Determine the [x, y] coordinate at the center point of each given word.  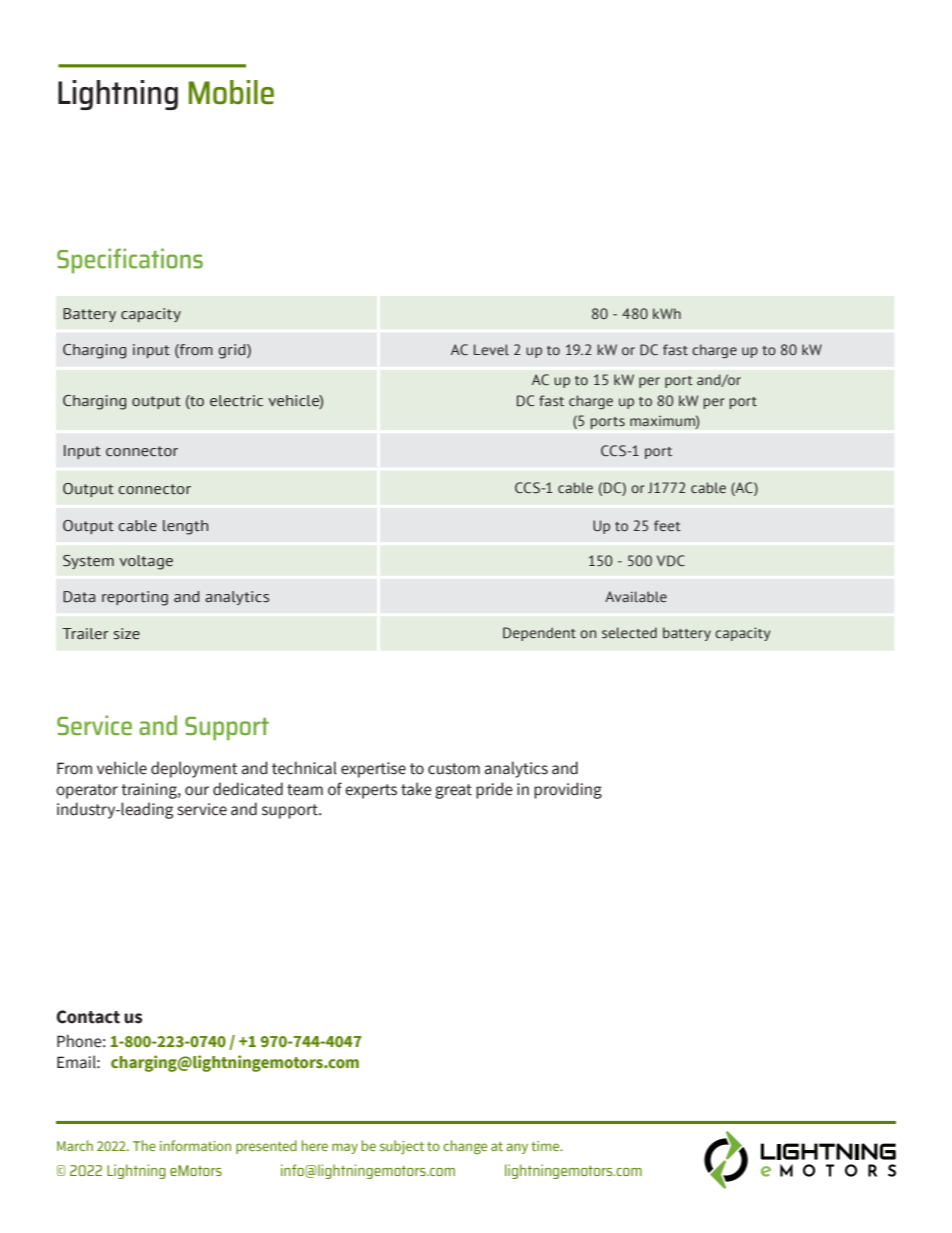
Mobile [231, 92]
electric [236, 401]
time [546, 1146]
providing [568, 790]
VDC [671, 561]
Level [491, 349]
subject [402, 1147]
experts [371, 791]
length [185, 527]
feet [667, 525]
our [197, 791]
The [144, 1145]
